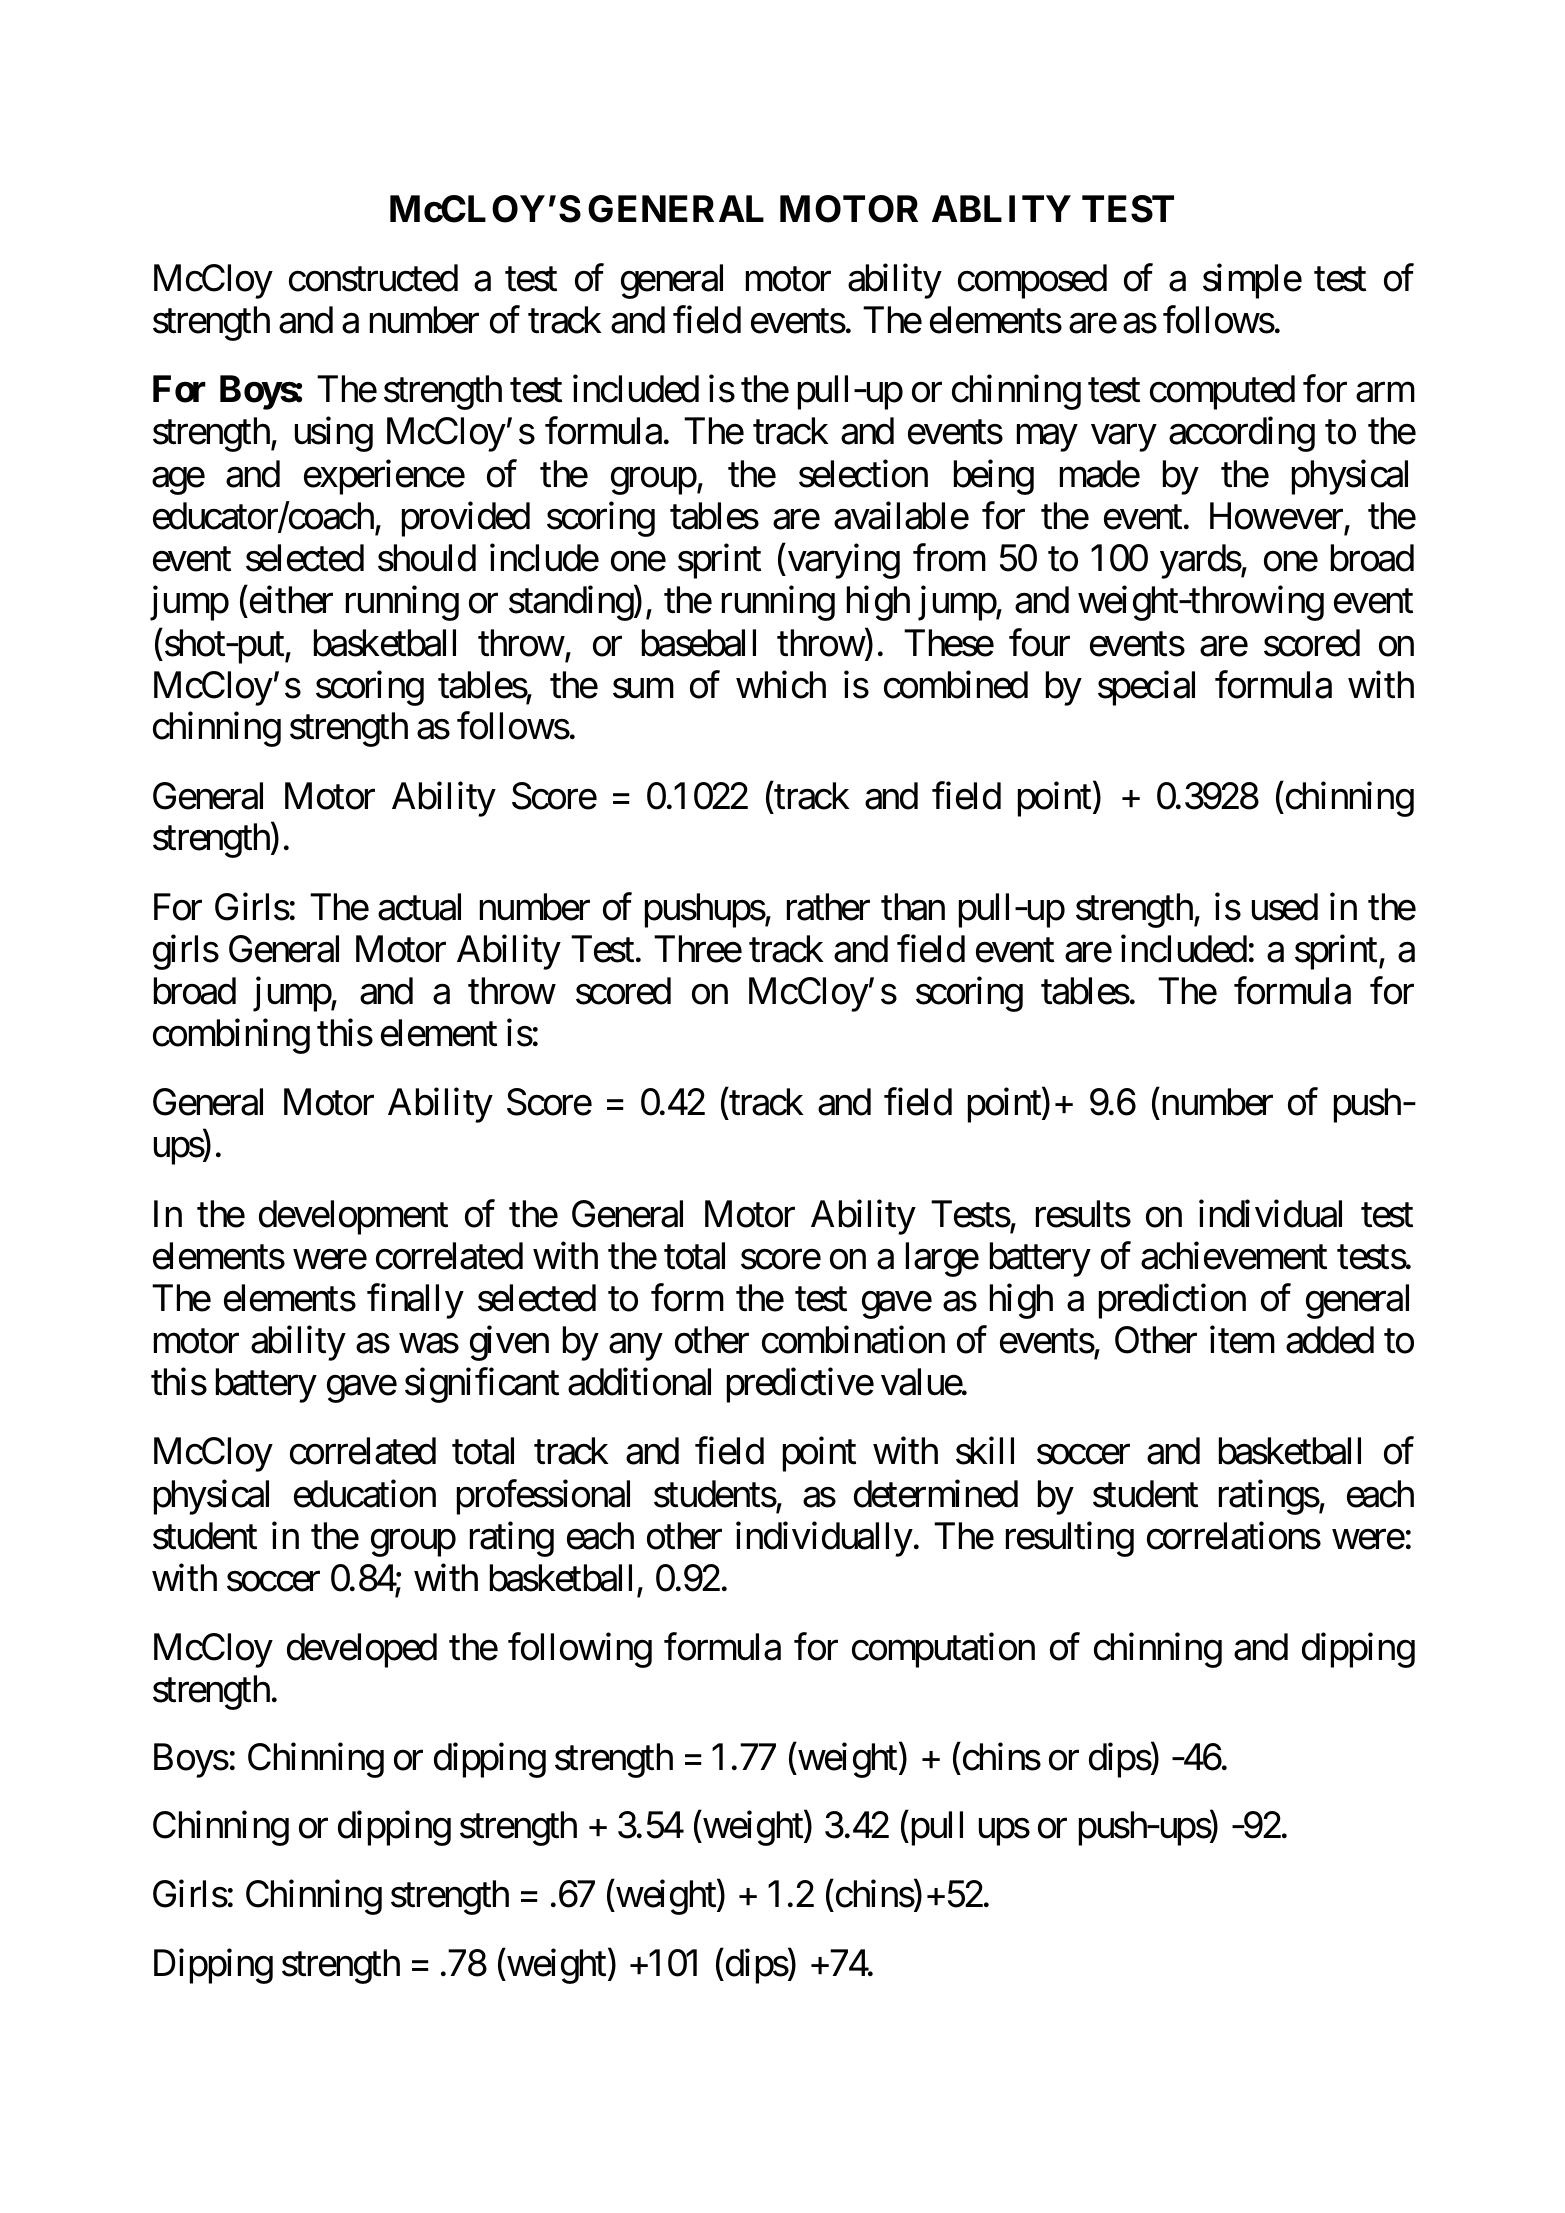 This screenshot has width=1565, height=2213. I want to click on computation, so click(943, 1650).
